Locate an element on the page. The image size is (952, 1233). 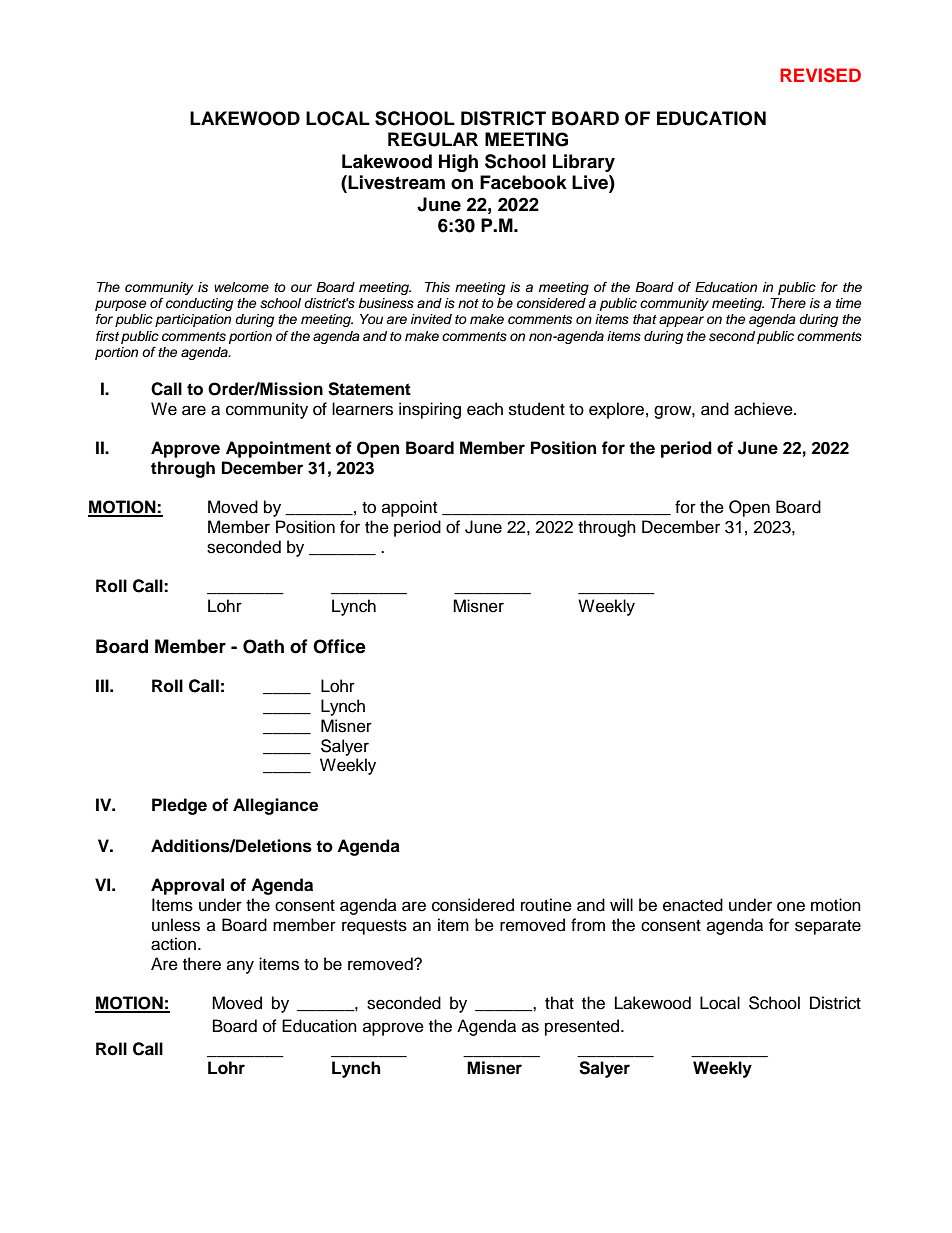
Oath is located at coordinates (263, 646).
